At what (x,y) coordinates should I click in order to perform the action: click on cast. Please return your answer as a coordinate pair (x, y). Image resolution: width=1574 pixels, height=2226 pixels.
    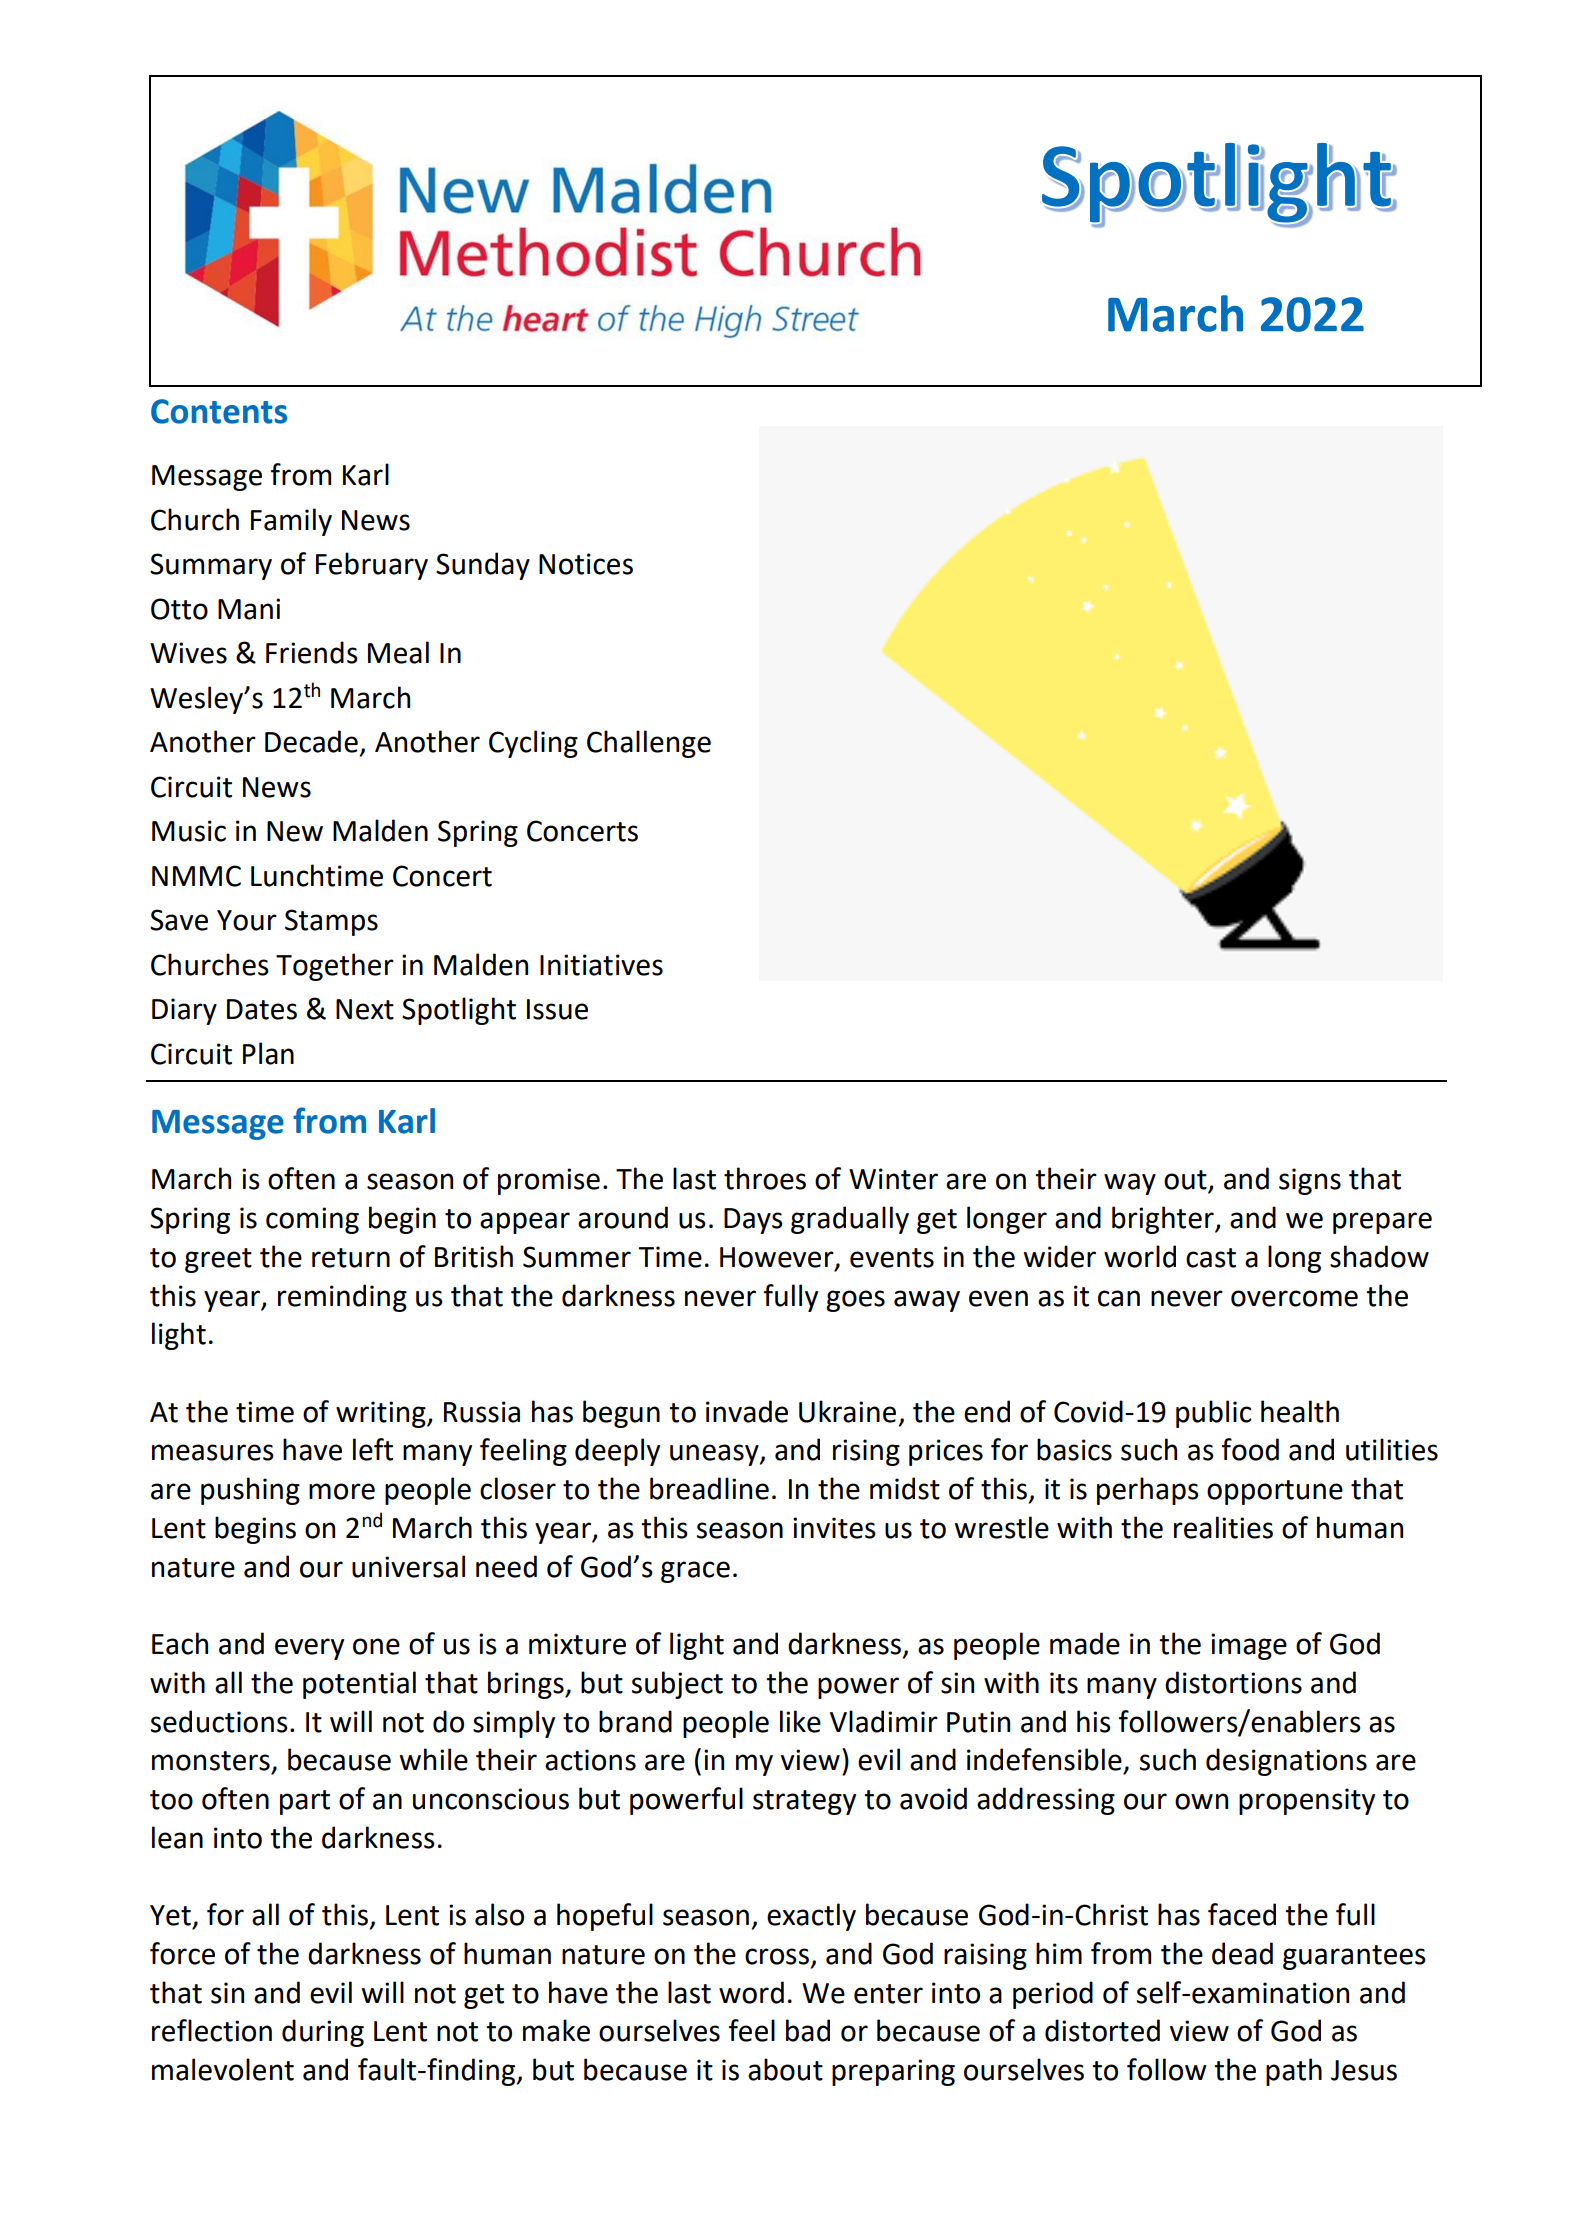
    Looking at the image, I should click on (1211, 1258).
